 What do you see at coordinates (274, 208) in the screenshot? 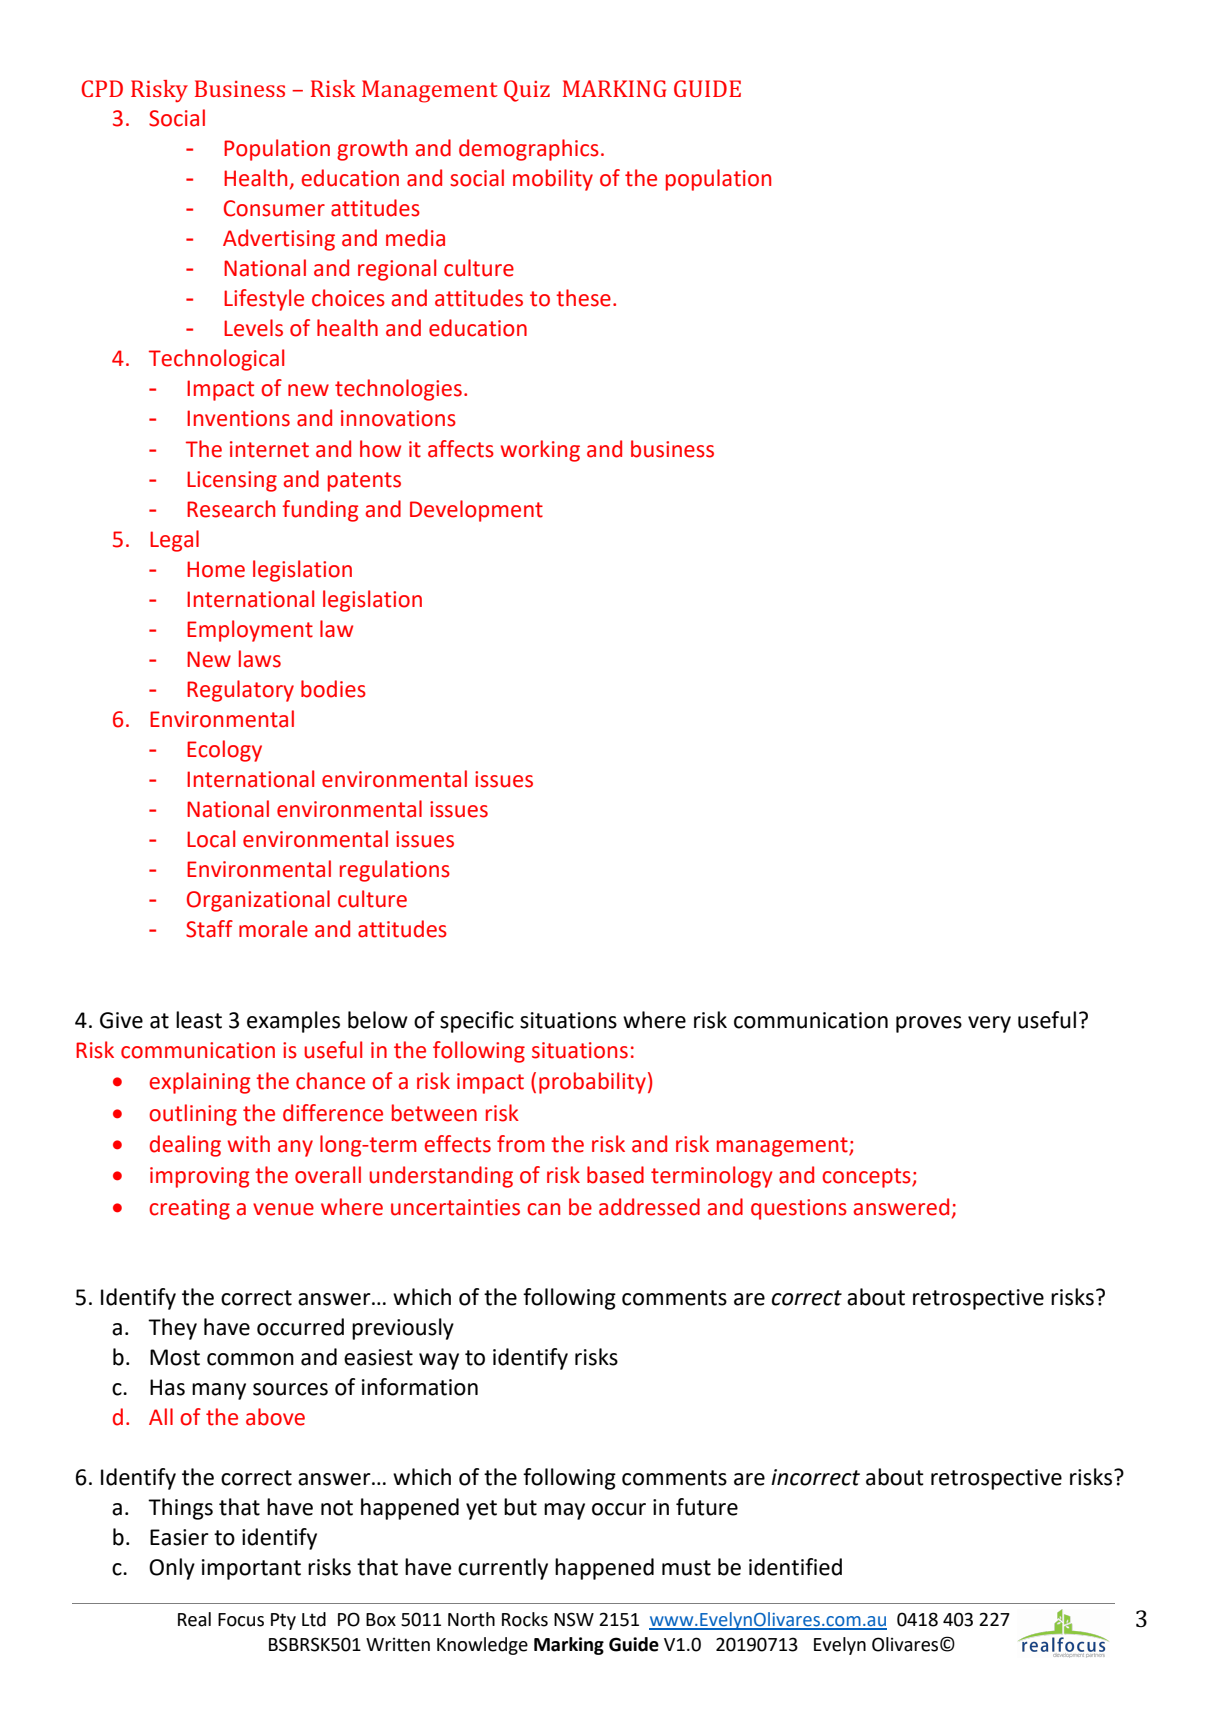
I see `Consumer` at bounding box center [274, 208].
